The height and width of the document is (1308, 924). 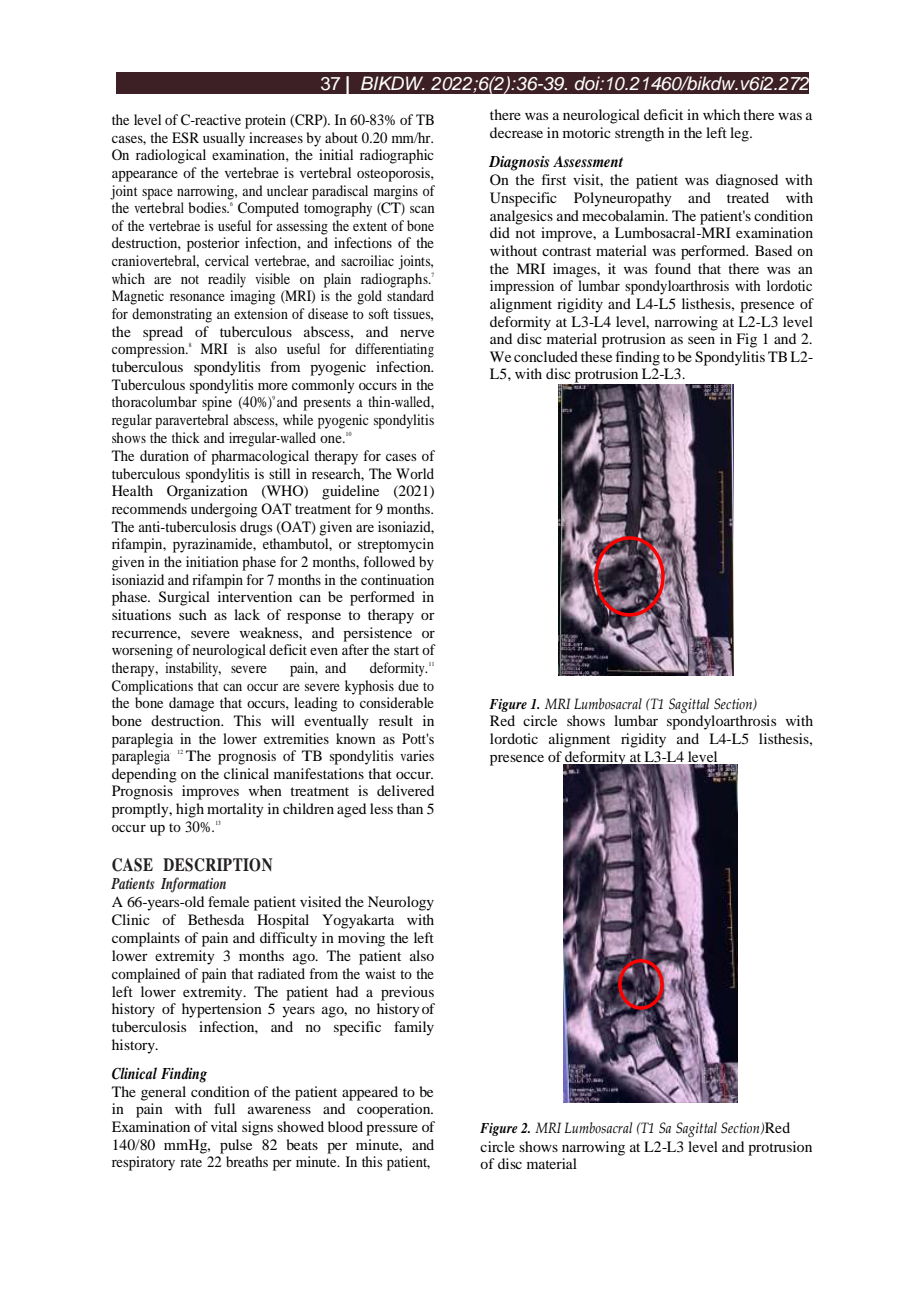 What do you see at coordinates (397, 156) in the document?
I see `radiographic` at bounding box center [397, 156].
